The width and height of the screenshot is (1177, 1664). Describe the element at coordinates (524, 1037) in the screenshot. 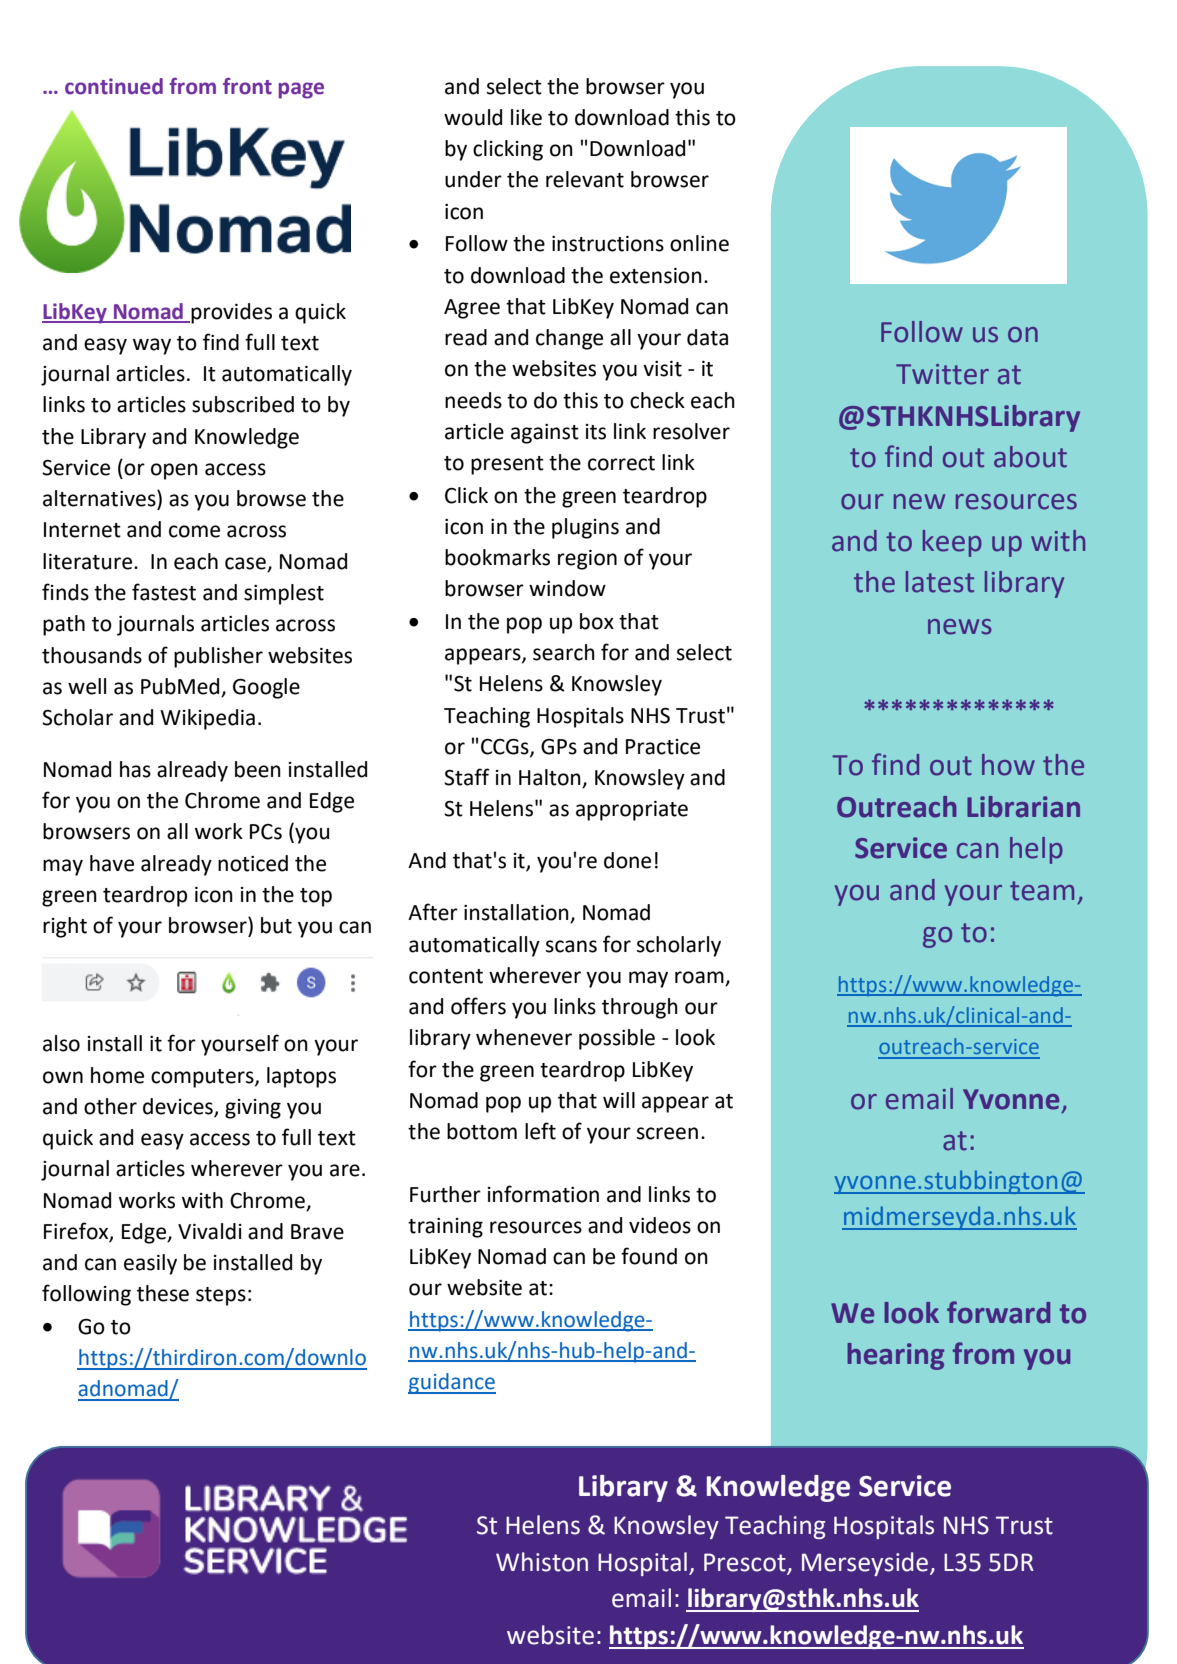

I see `whenever` at that location.
